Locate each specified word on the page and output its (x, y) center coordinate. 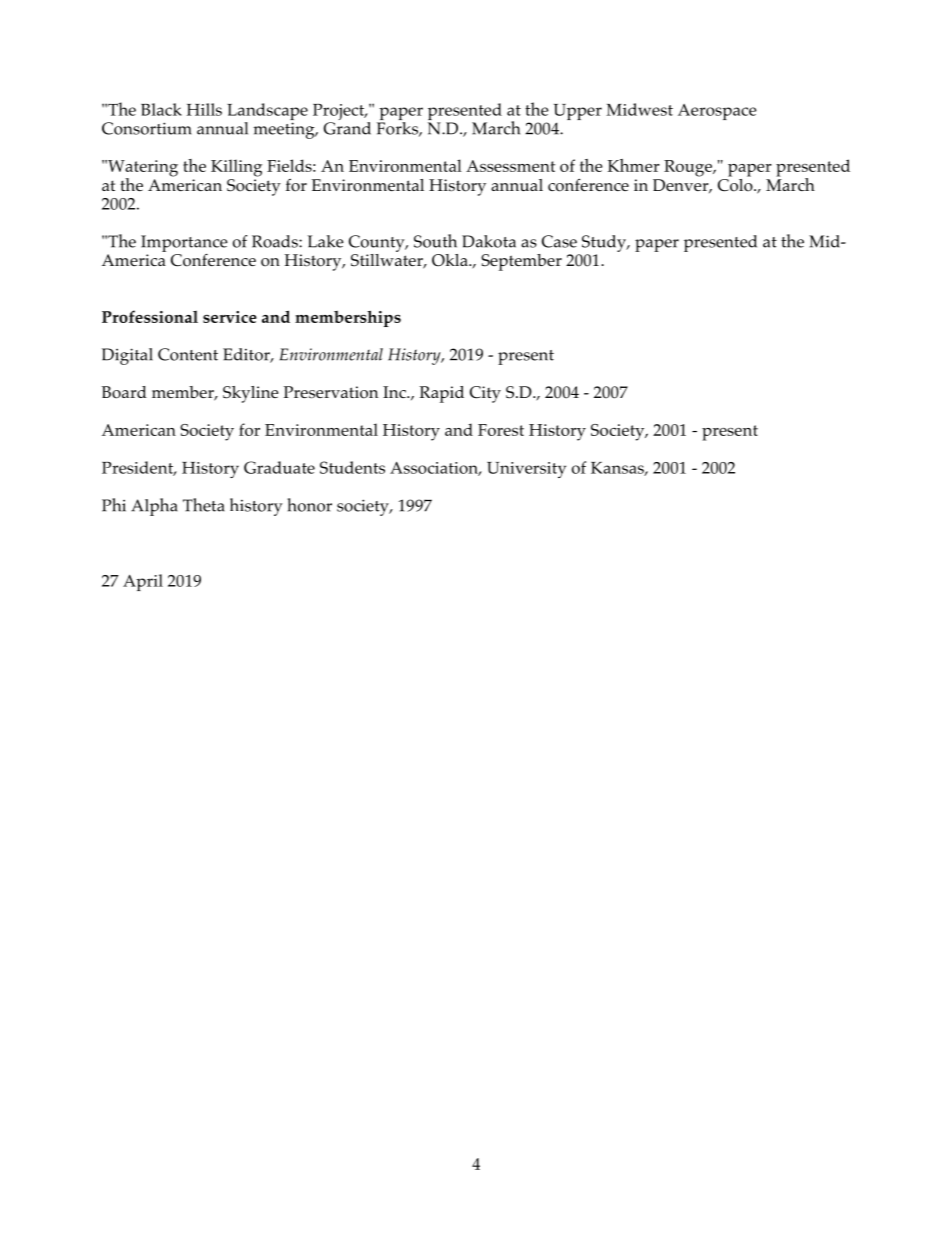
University (526, 470)
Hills (204, 109)
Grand (347, 127)
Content (188, 354)
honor (309, 505)
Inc (395, 392)
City (485, 394)
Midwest (639, 109)
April (143, 582)
